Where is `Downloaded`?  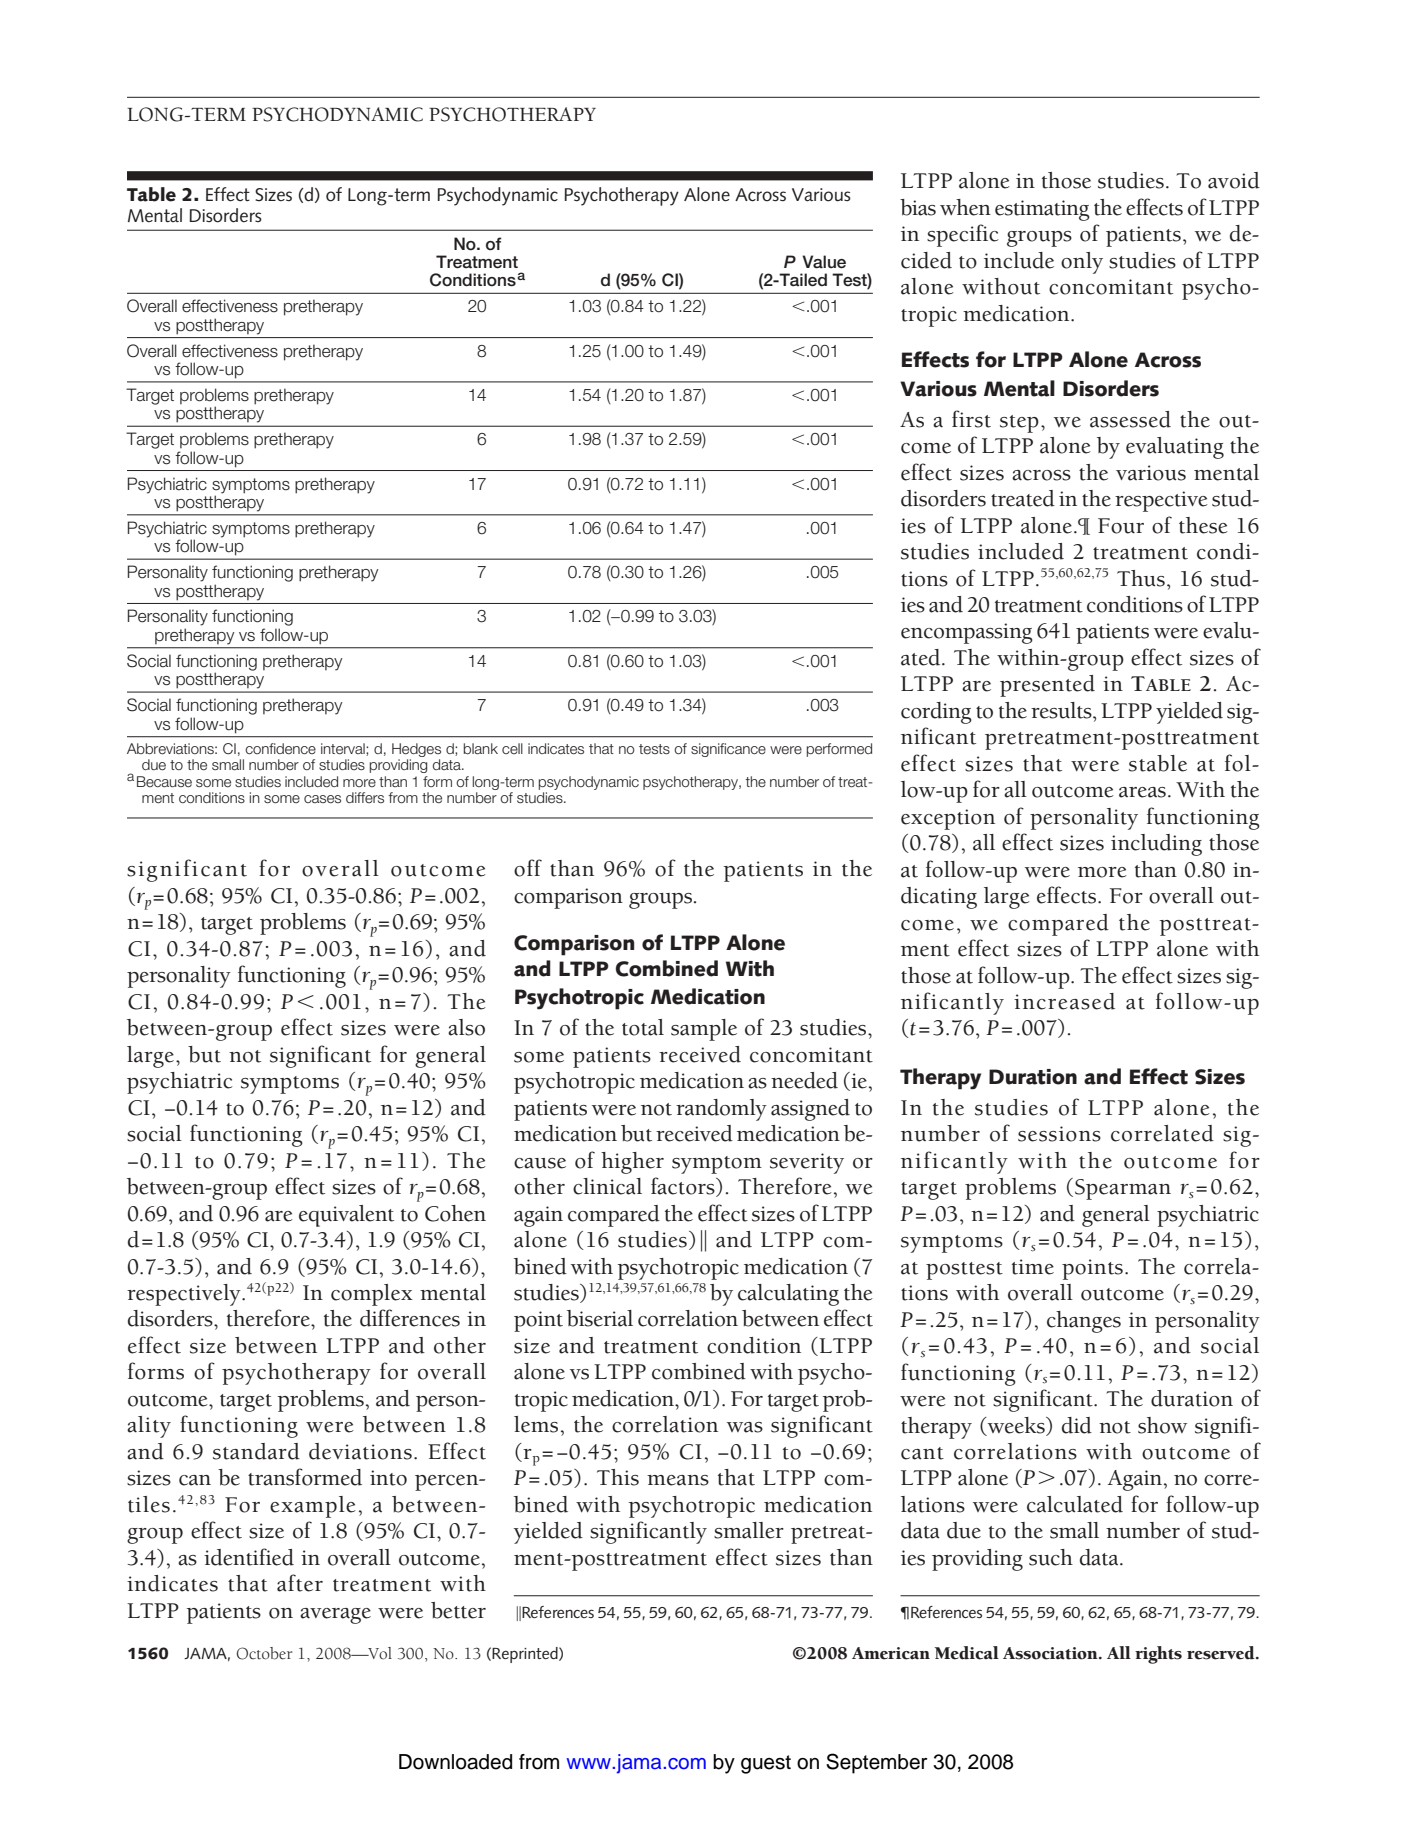
Downloaded is located at coordinates (455, 1762).
